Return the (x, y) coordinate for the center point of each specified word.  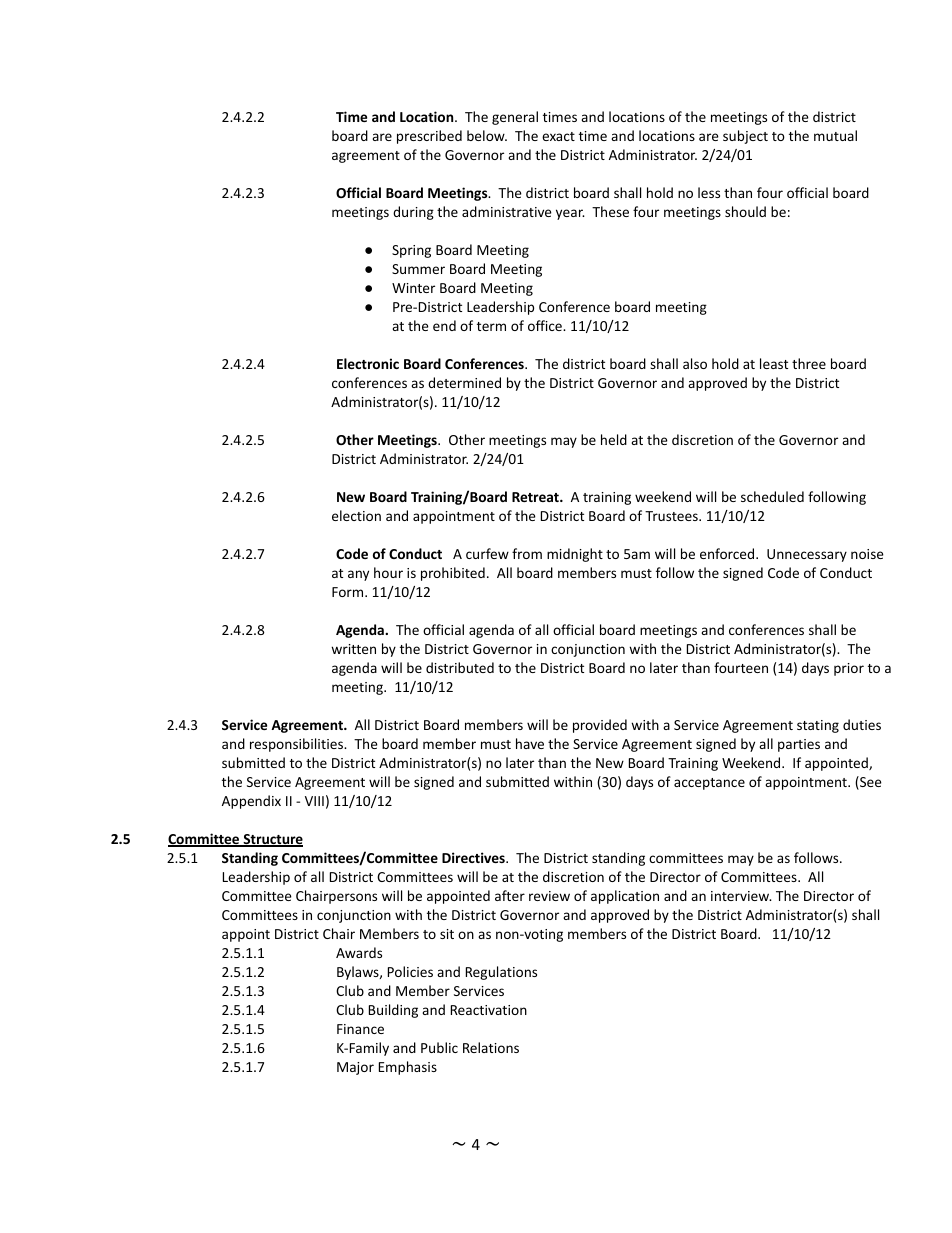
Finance (360, 1029)
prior (849, 669)
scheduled (772, 496)
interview (741, 896)
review (549, 896)
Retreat (536, 497)
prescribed (429, 137)
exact (558, 136)
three (809, 363)
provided (600, 726)
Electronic (368, 363)
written (353, 649)
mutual (835, 135)
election (356, 515)
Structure (272, 840)
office (546, 325)
